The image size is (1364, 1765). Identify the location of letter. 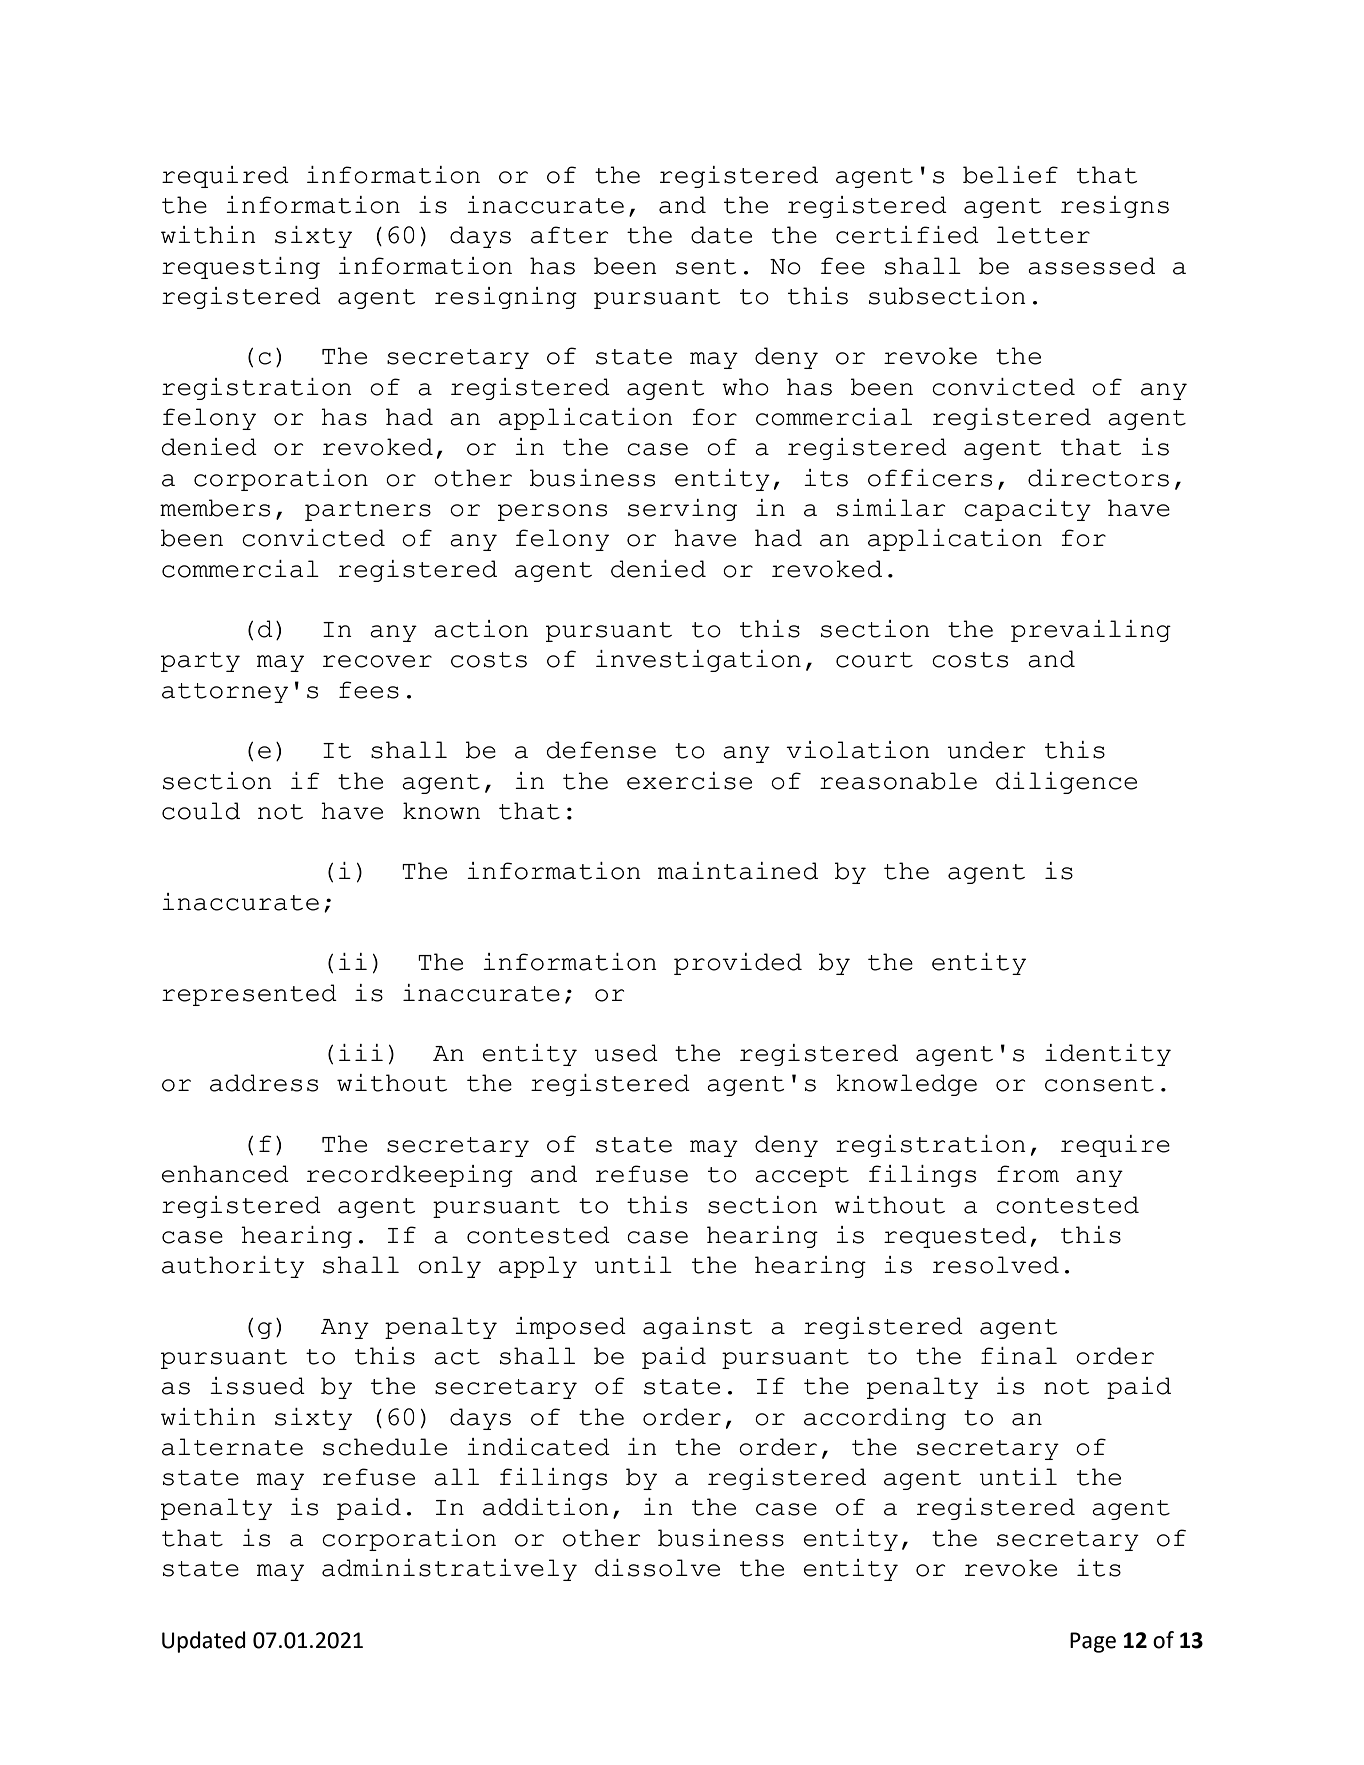
(1043, 235).
